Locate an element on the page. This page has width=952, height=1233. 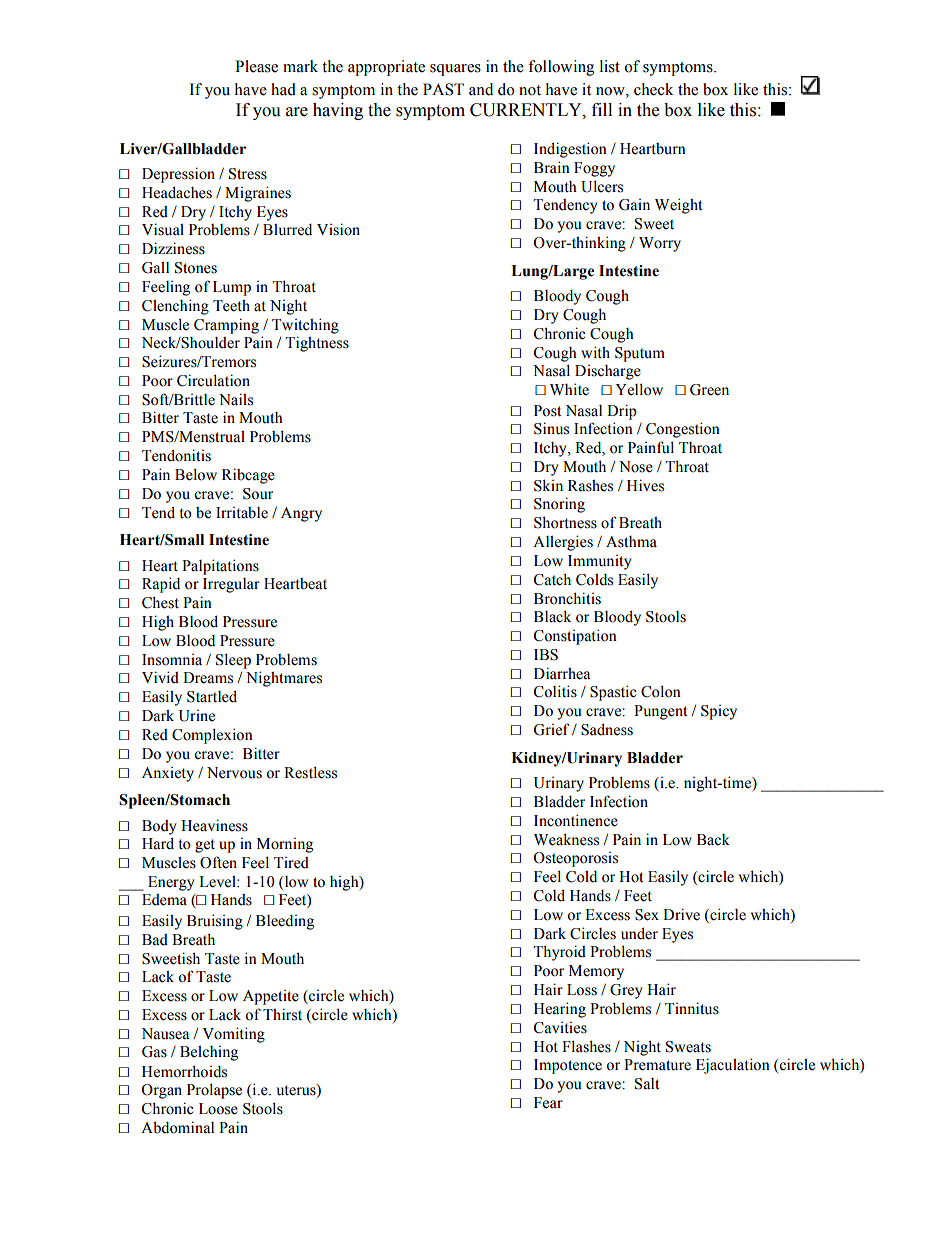
Post is located at coordinates (547, 411).
